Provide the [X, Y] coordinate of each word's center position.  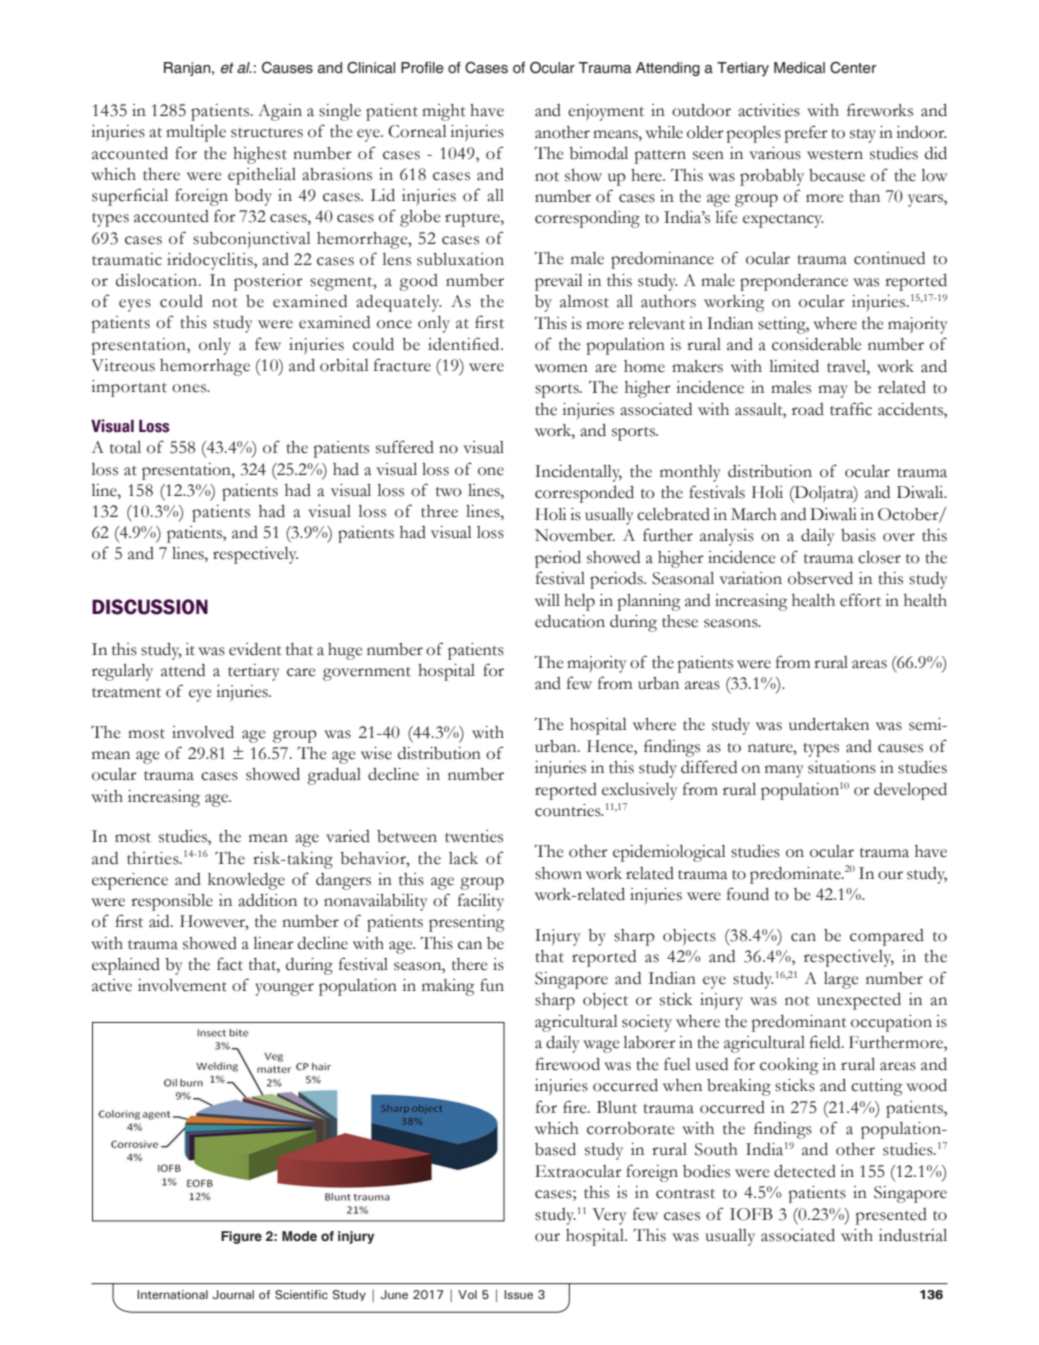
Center [853, 68]
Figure [241, 1237]
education [570, 621]
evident [255, 649]
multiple [196, 133]
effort [860, 600]
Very [609, 1216]
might [444, 112]
